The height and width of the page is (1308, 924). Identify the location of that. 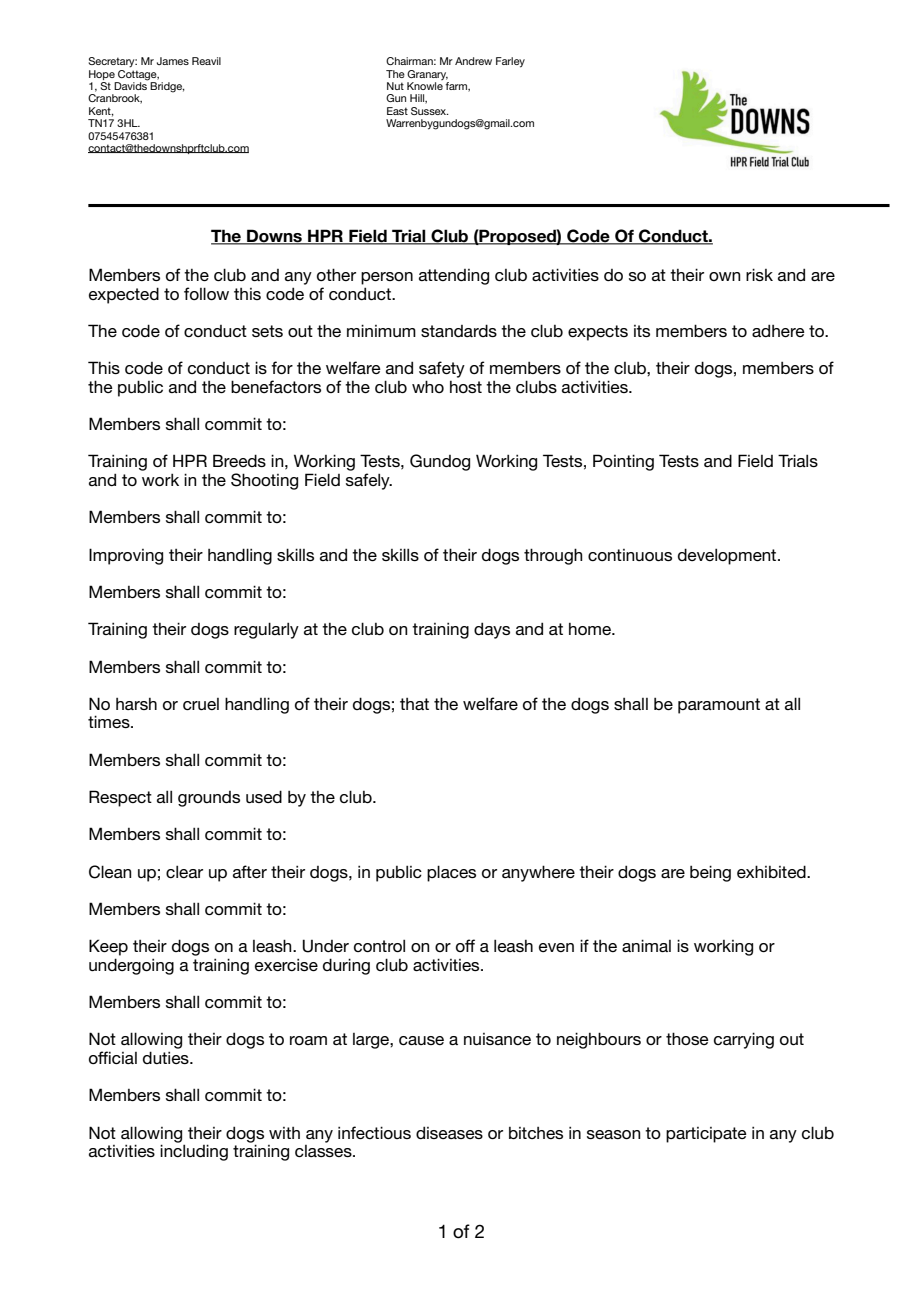
(414, 704).
